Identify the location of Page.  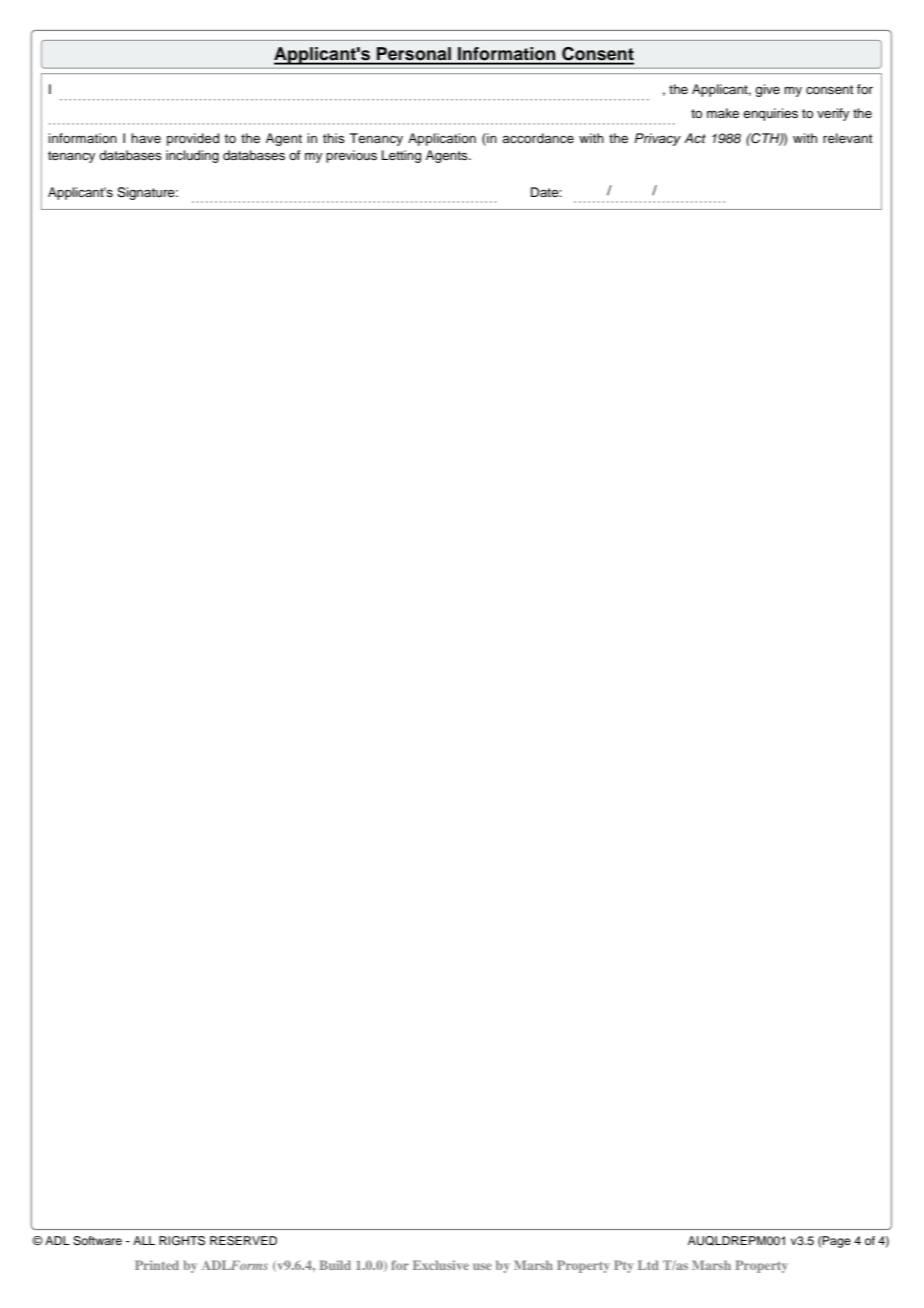
(836, 1242).
